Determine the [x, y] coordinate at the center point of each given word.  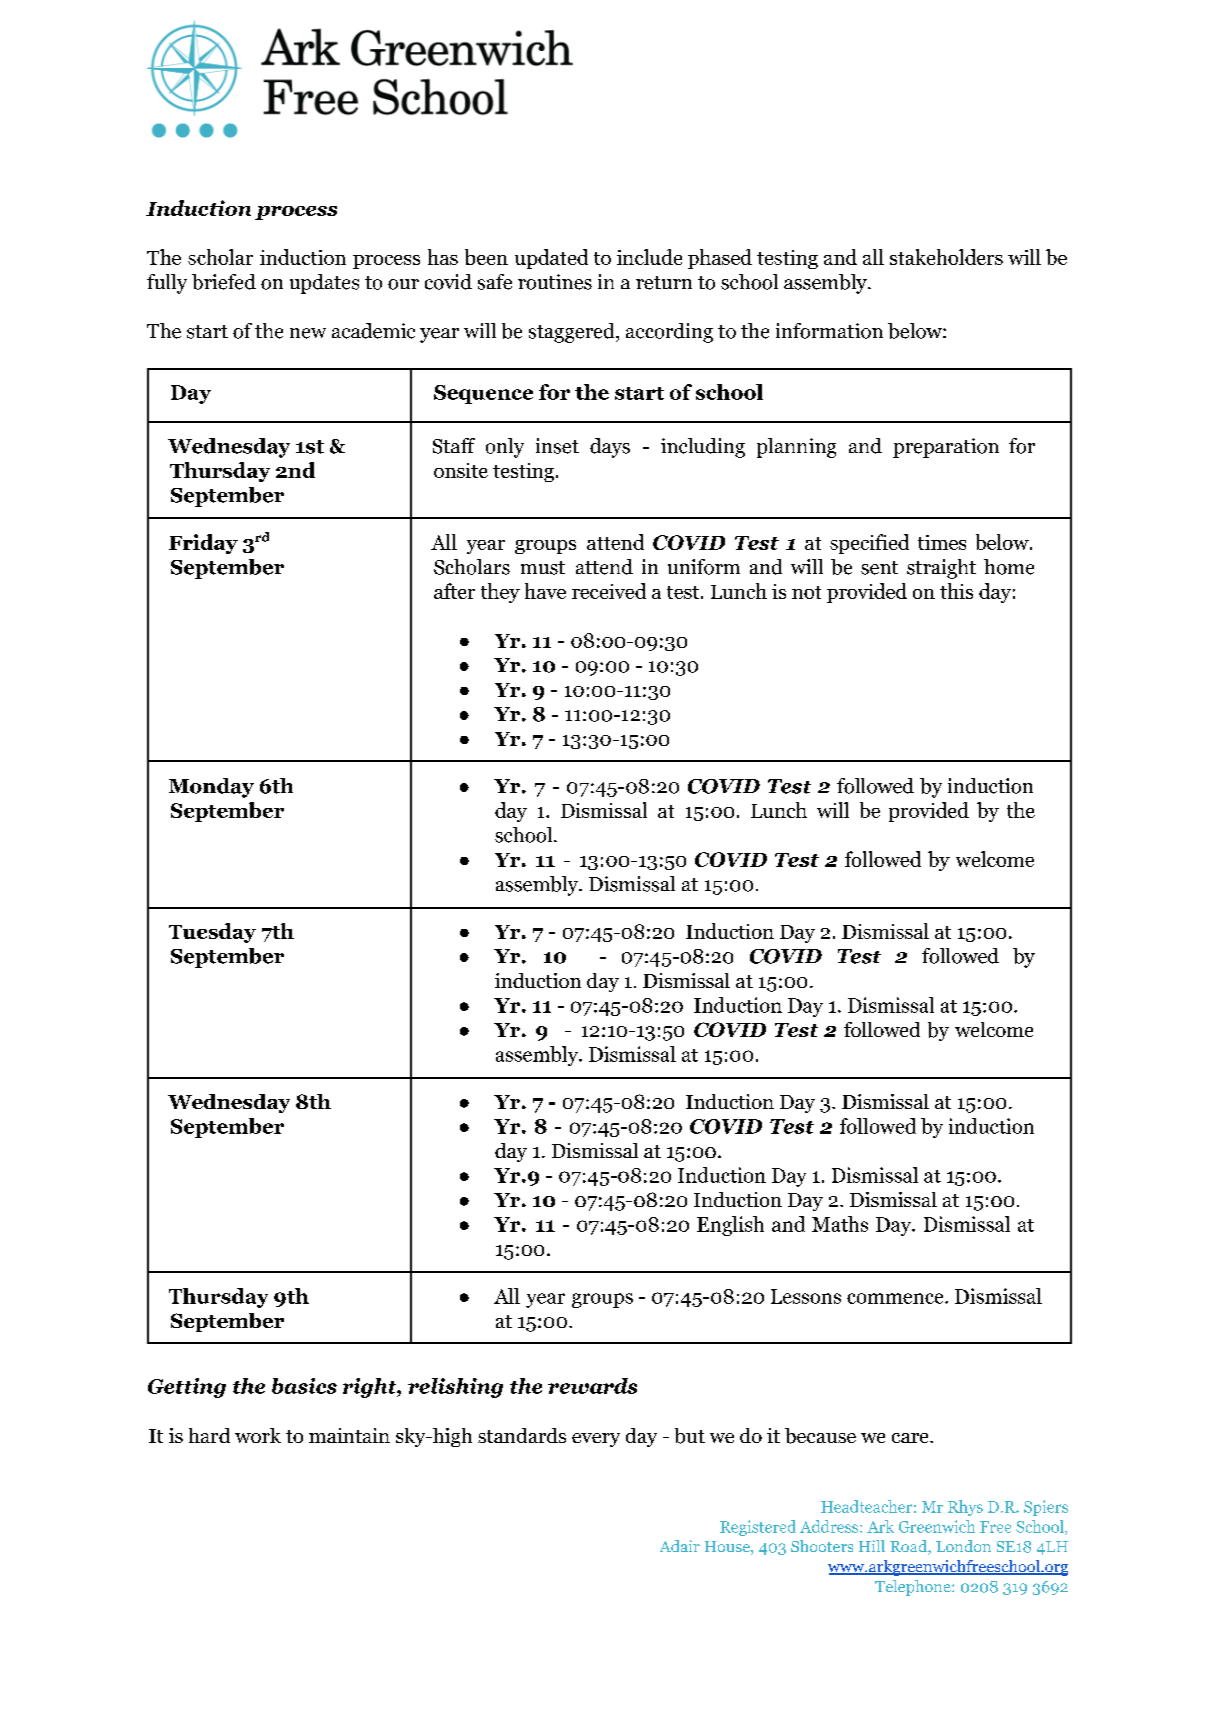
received [609, 591]
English [730, 1226]
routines [555, 282]
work [258, 1435]
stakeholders [946, 257]
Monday [211, 788]
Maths [840, 1224]
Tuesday [212, 933]
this [956, 591]
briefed [224, 282]
